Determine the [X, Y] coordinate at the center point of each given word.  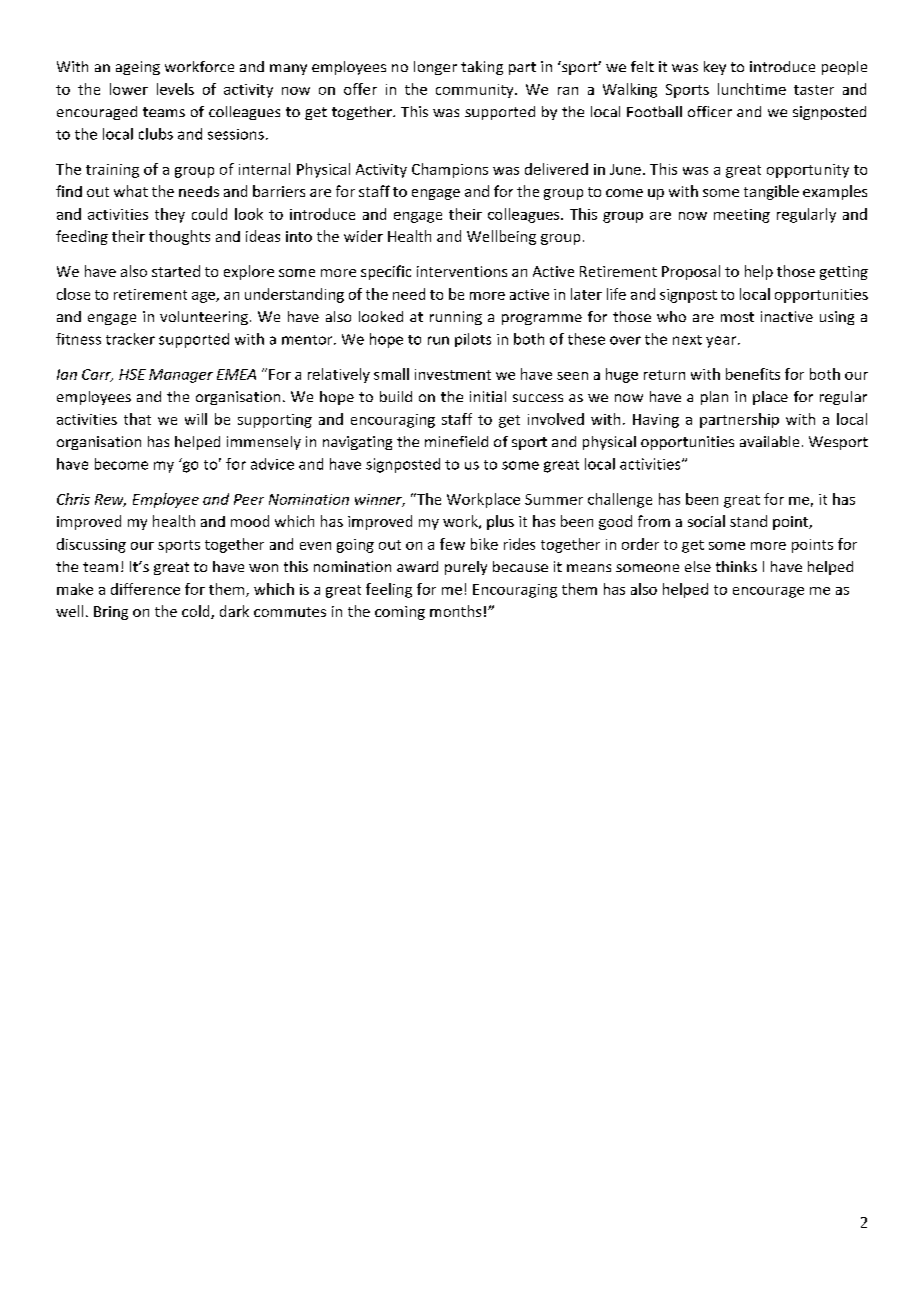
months [455, 611]
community [476, 91]
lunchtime [752, 89]
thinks [736, 566]
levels [175, 89]
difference [145, 589]
